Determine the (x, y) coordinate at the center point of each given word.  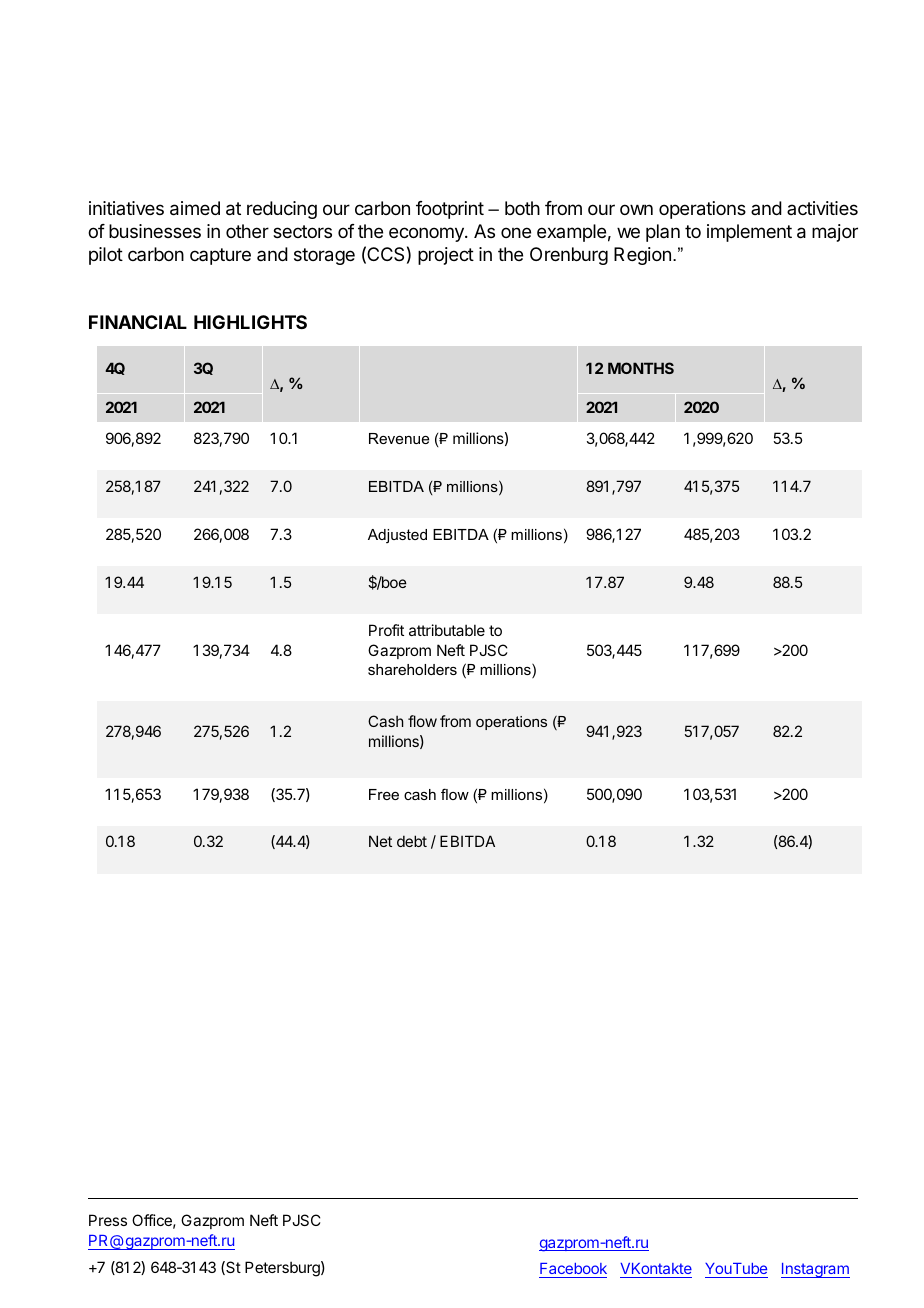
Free (384, 794)
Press (108, 1220)
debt (412, 841)
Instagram (815, 1270)
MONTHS (641, 368)
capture (220, 256)
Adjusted (397, 536)
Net (380, 841)
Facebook (573, 1270)
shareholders (412, 669)
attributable (447, 630)
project (446, 256)
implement (749, 233)
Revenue (399, 438)
